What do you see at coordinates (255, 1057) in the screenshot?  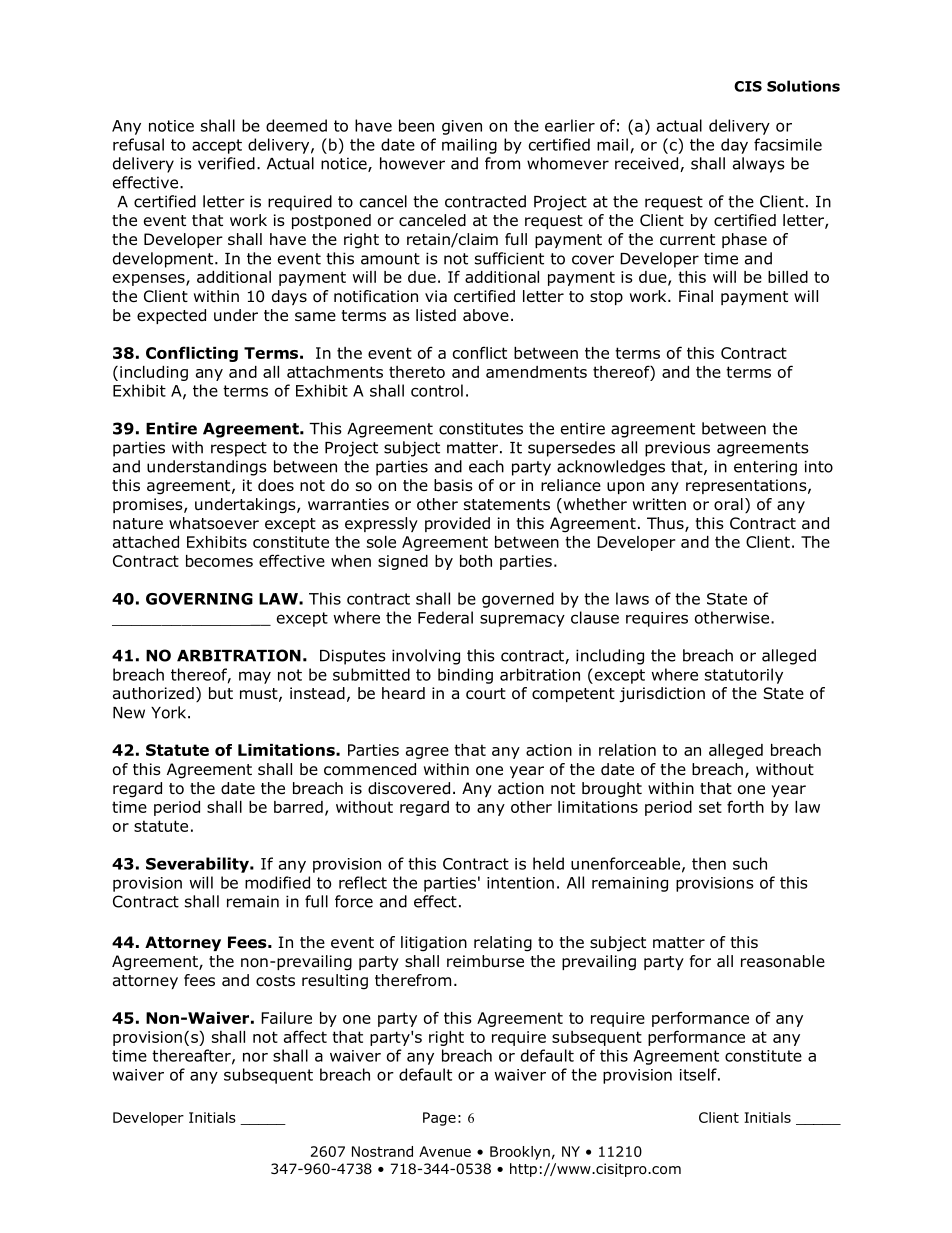 I see `nor` at bounding box center [255, 1057].
